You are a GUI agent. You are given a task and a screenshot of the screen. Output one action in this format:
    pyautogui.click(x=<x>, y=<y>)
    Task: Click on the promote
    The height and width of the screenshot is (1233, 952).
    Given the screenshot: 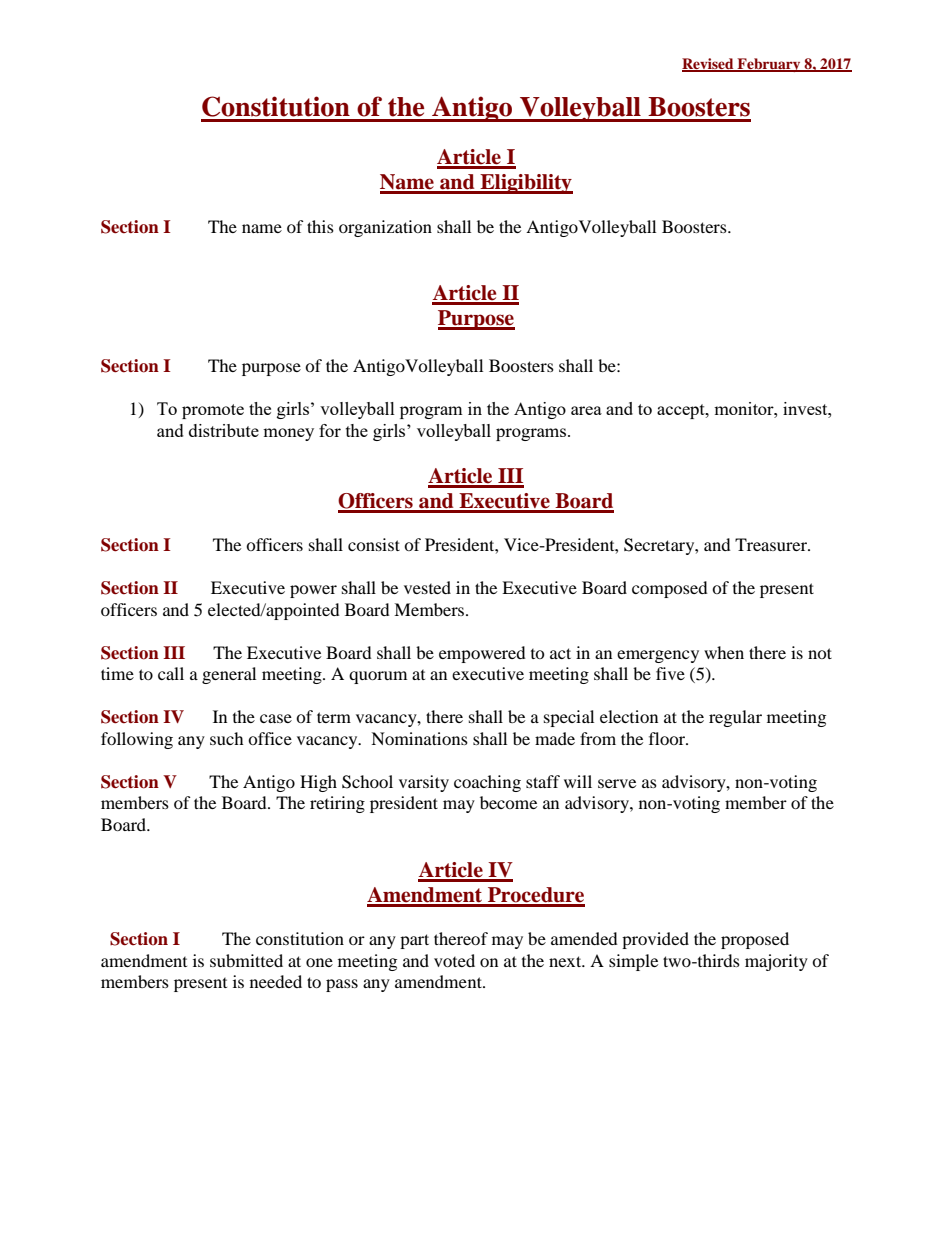 What is the action you would take?
    pyautogui.click(x=213, y=411)
